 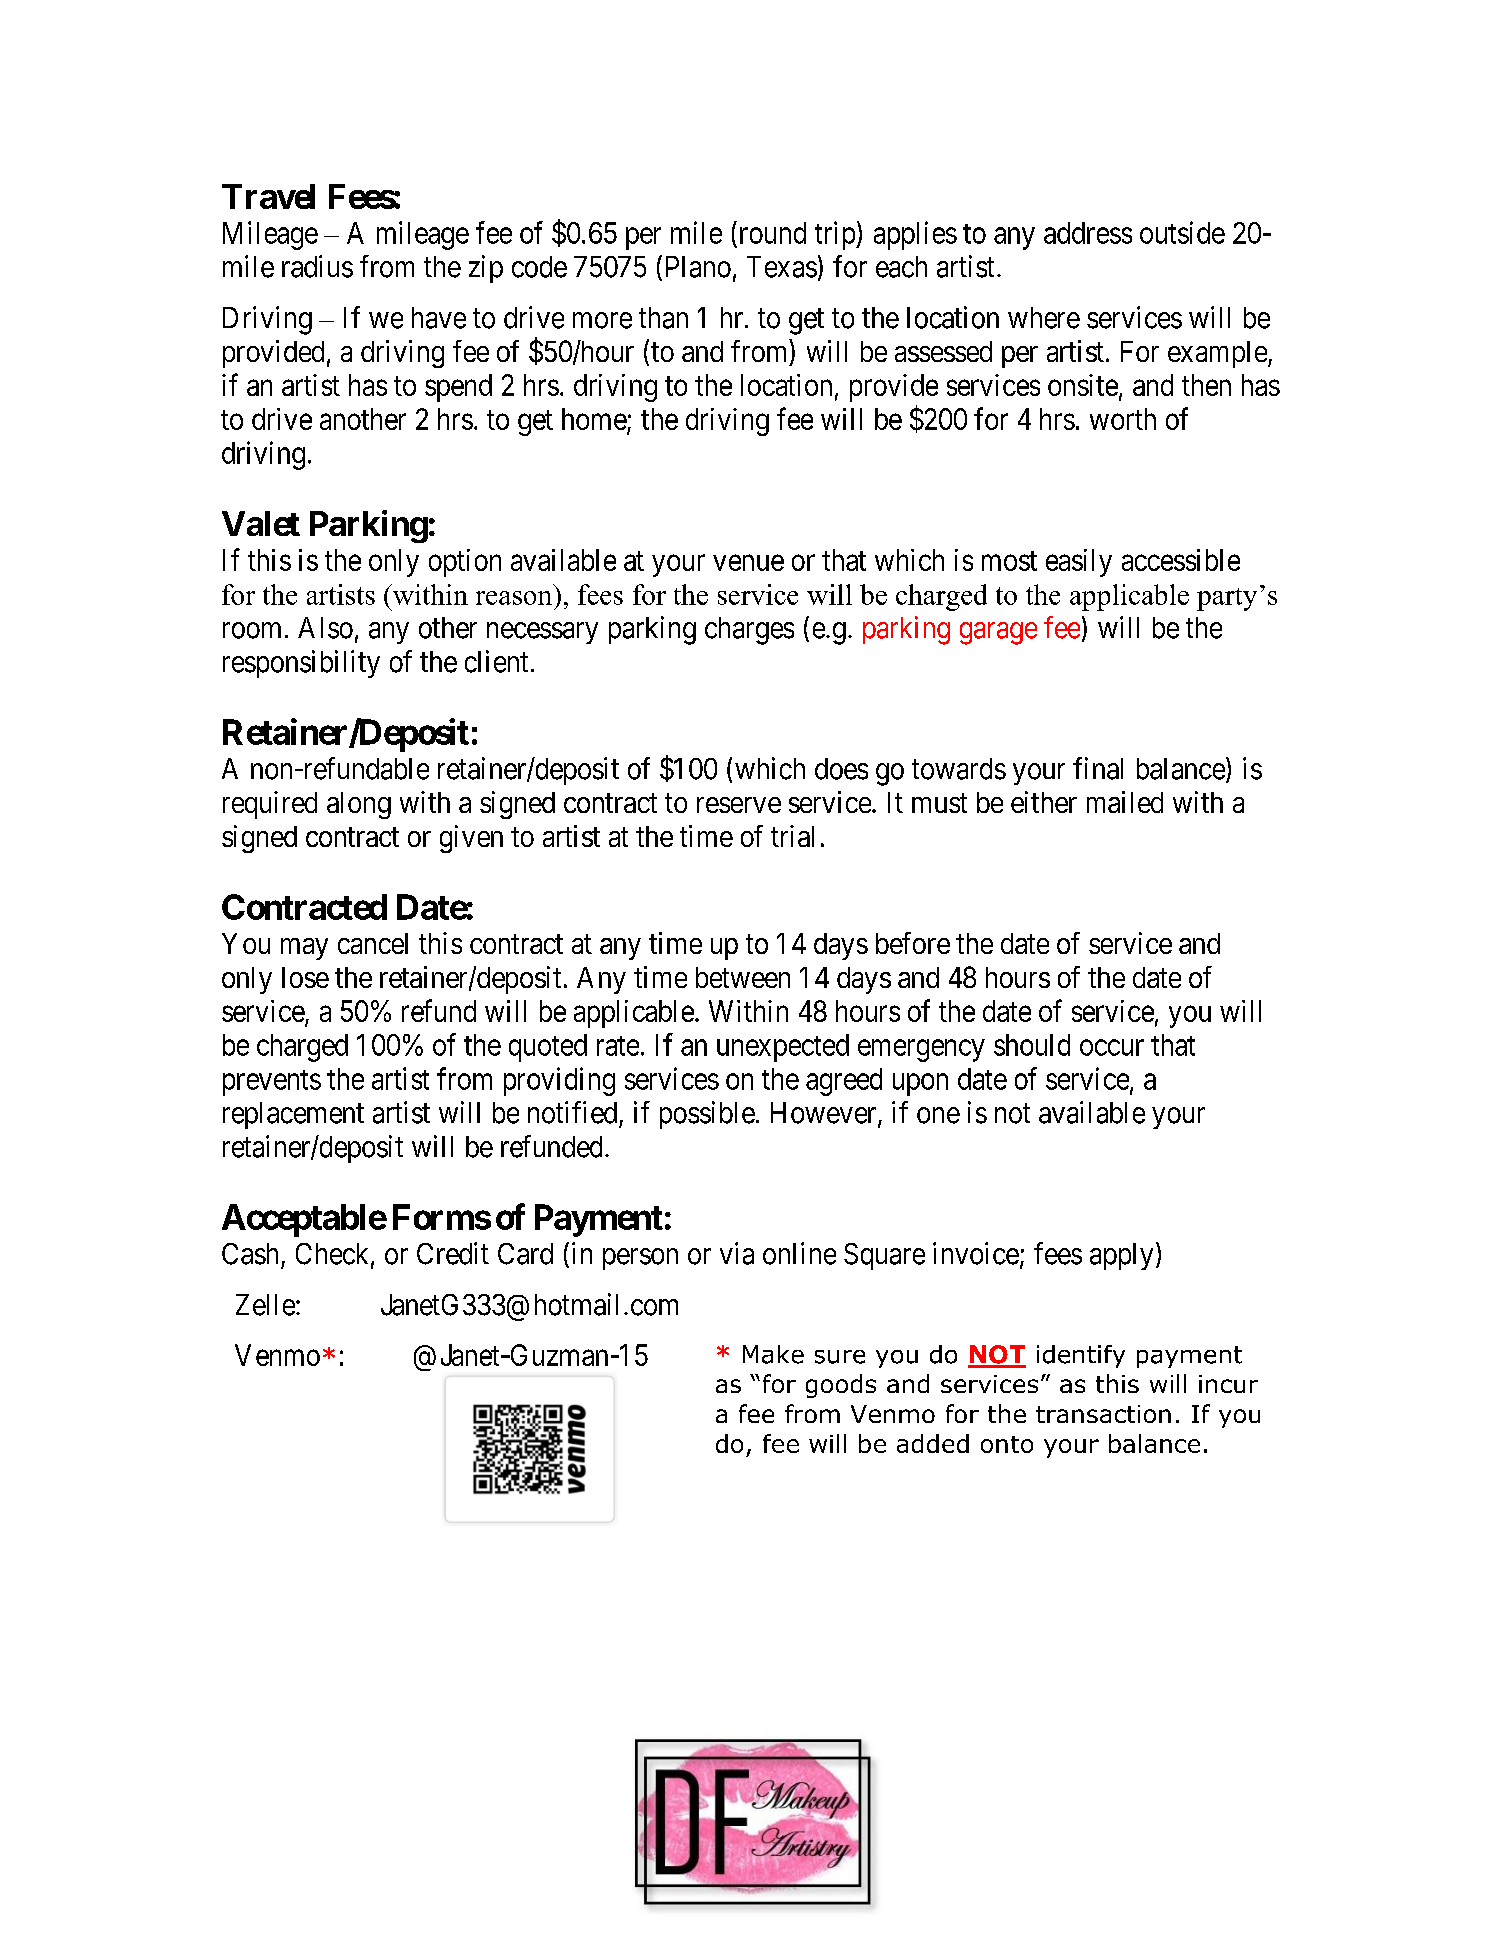 I want to click on Travel, so click(x=268, y=196).
